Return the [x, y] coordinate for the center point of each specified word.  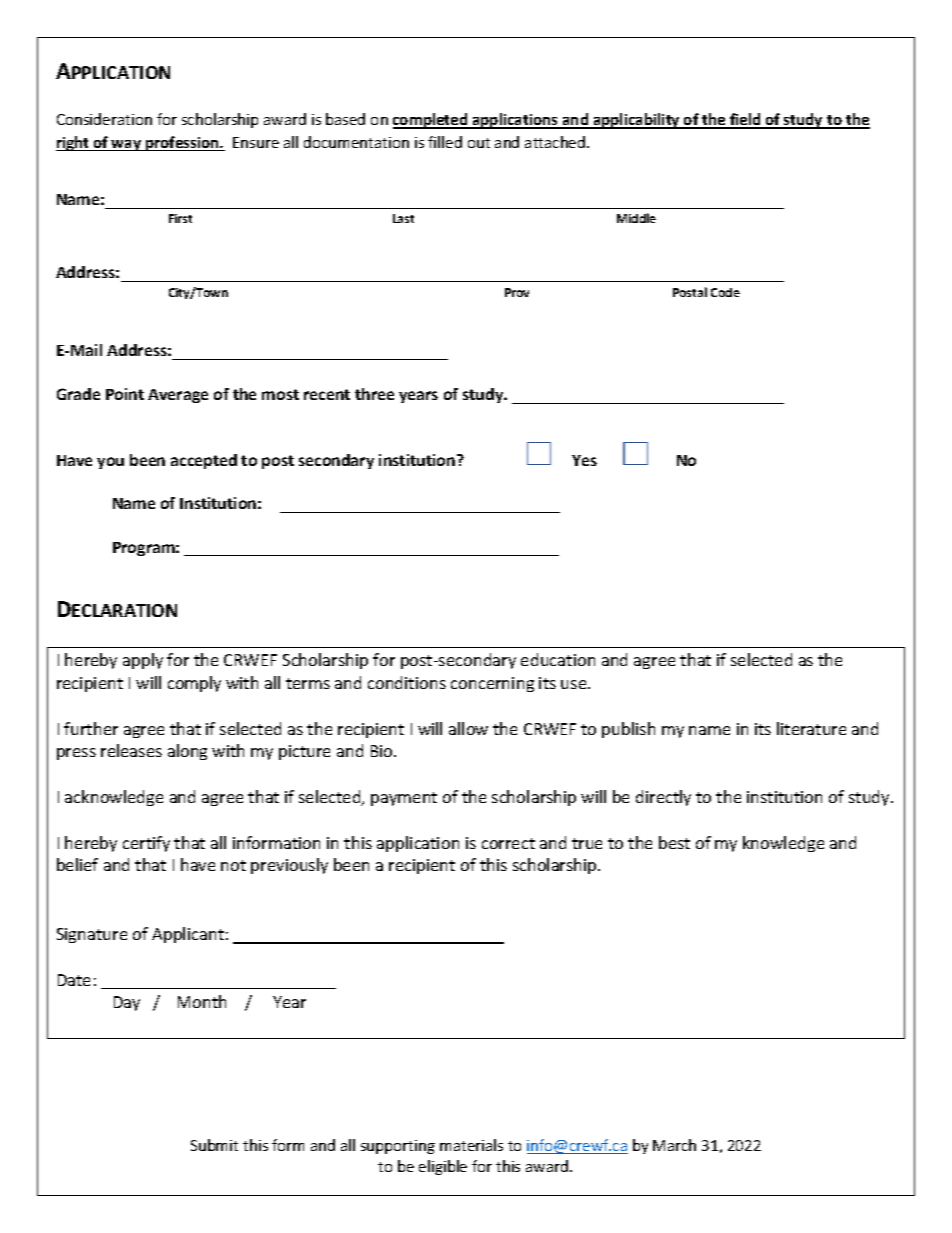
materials [471, 1145]
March [674, 1145]
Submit [214, 1145]
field [745, 120]
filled [445, 142]
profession [182, 143]
